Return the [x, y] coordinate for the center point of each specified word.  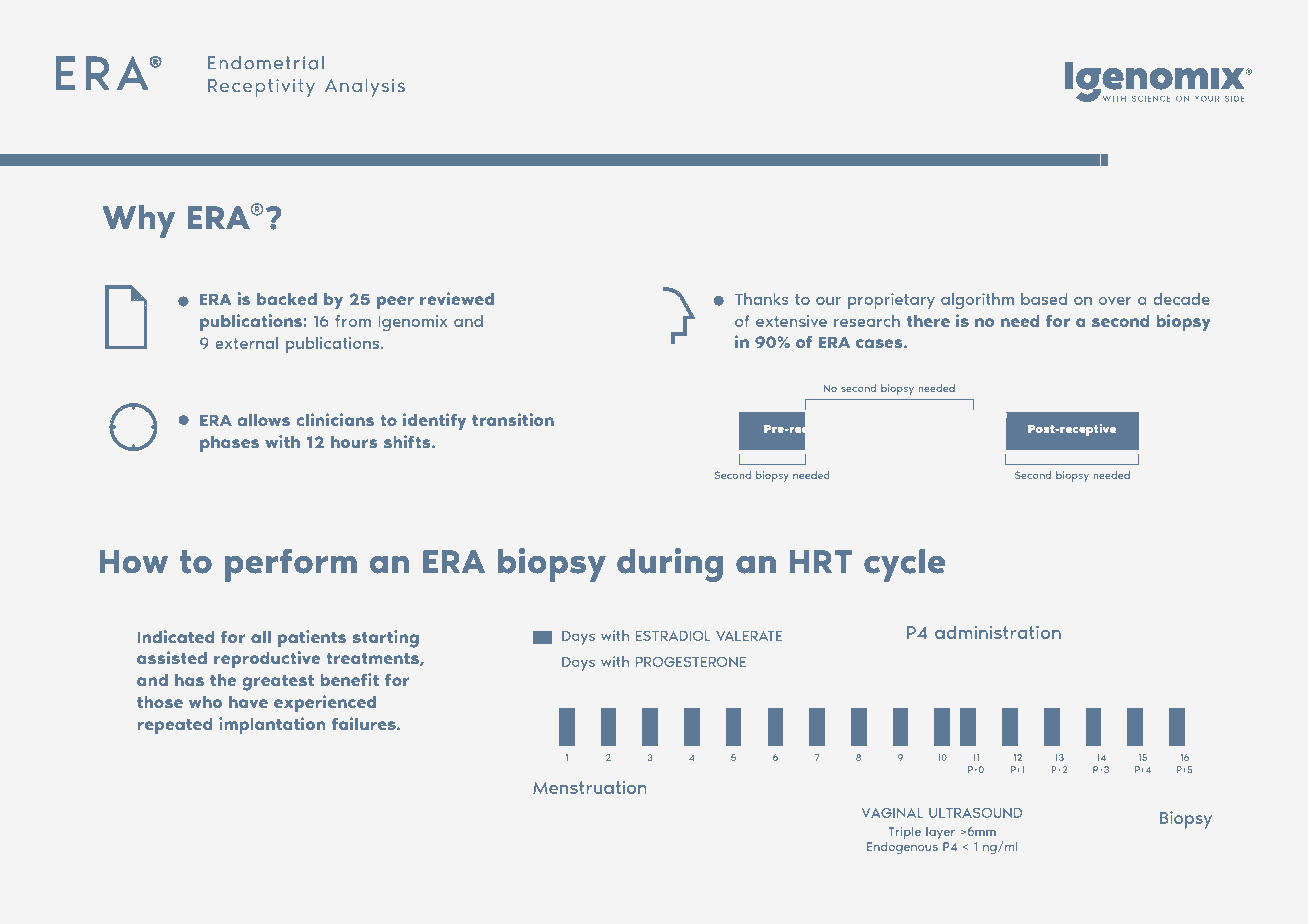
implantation [272, 725]
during [670, 565]
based [1044, 299]
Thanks [762, 299]
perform [291, 565]
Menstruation [589, 787]
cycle [904, 565]
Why [138, 221]
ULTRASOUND [975, 813]
